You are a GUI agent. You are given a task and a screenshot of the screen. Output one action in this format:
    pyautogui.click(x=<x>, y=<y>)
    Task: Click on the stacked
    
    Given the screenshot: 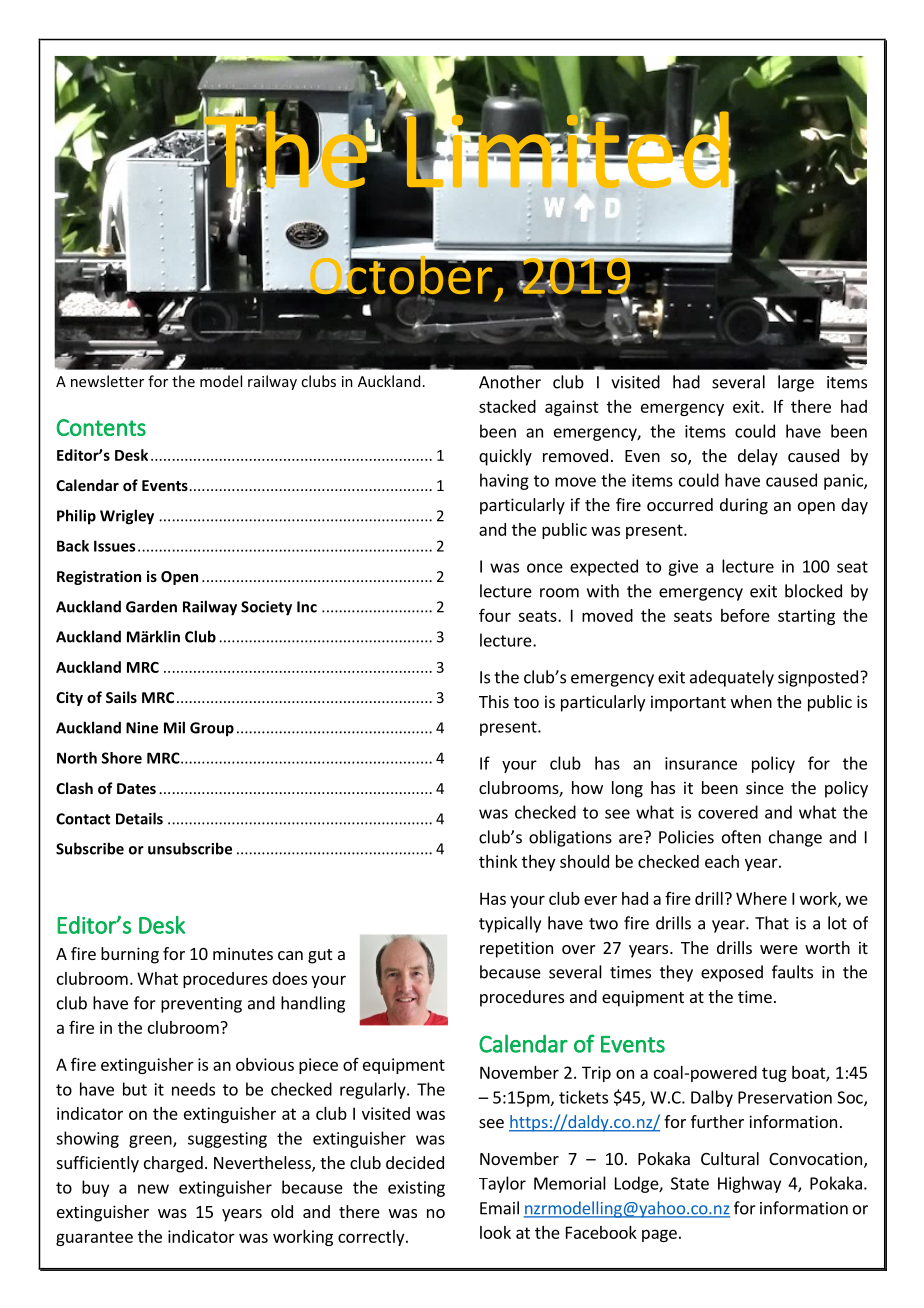 What is the action you would take?
    pyautogui.click(x=507, y=406)
